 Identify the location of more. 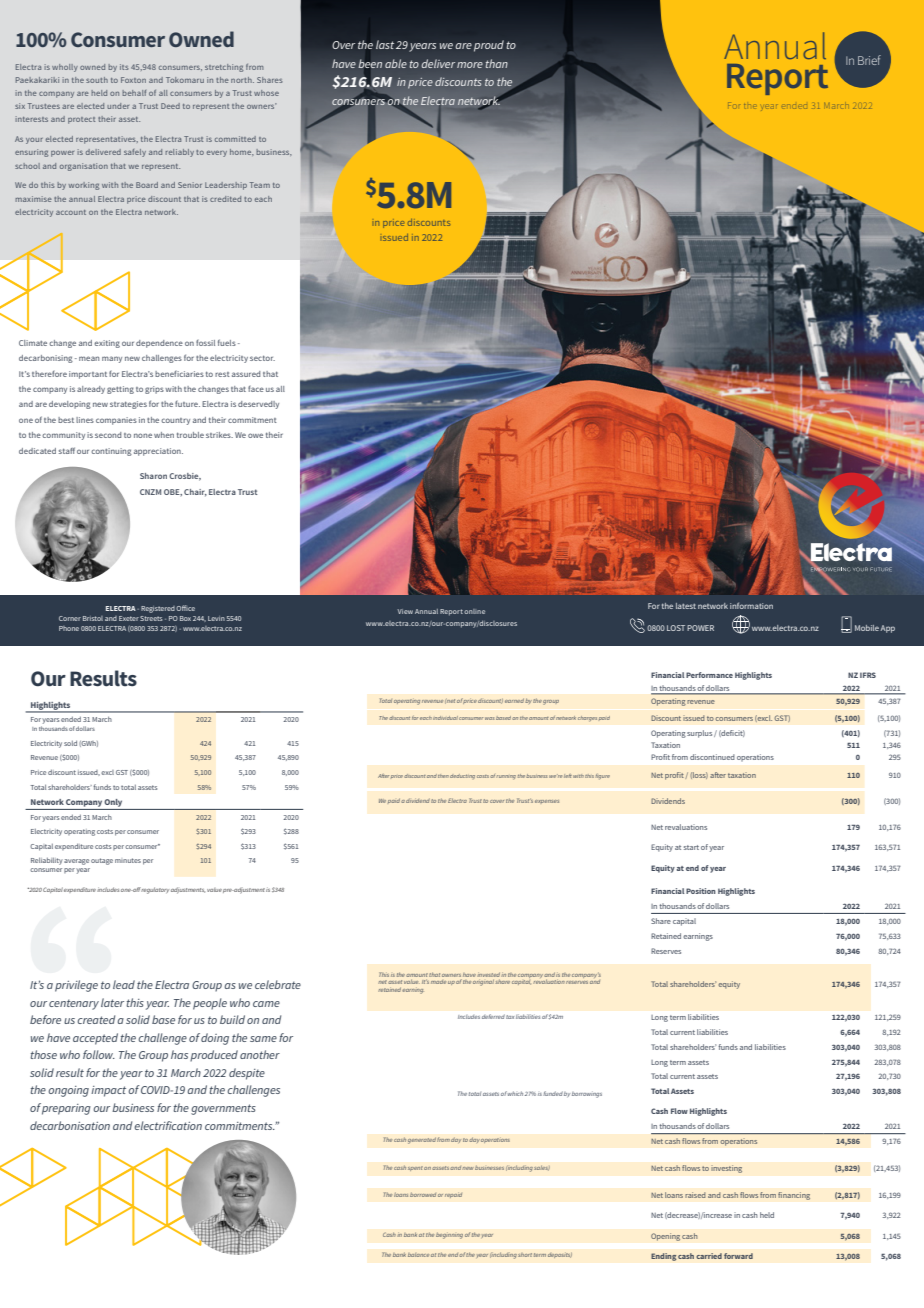
(470, 65).
